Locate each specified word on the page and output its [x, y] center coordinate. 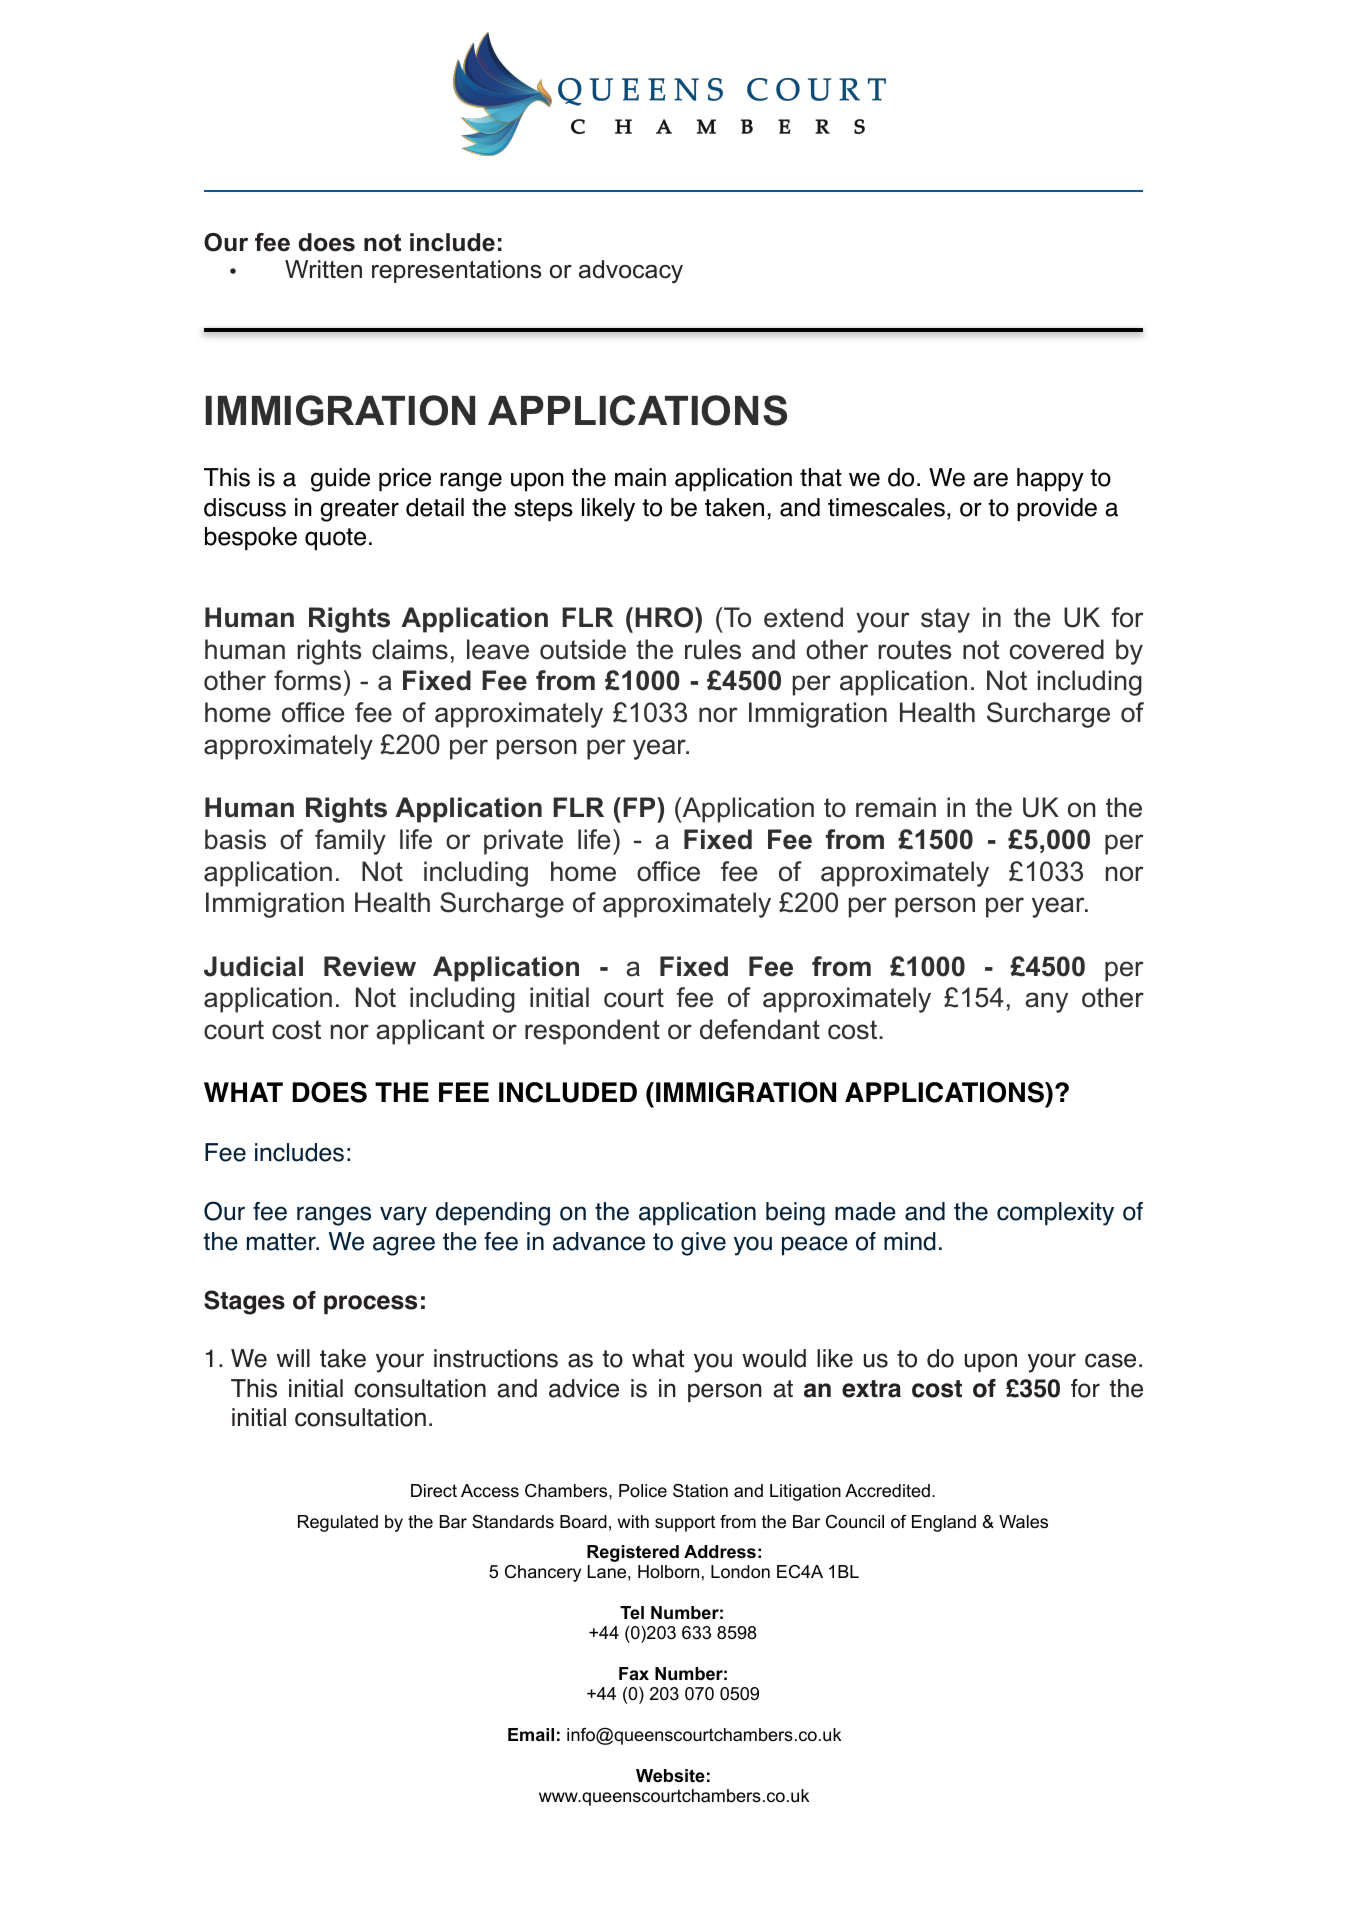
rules [713, 649]
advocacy [631, 272]
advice [584, 1388]
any [1046, 1002]
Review [370, 966]
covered [1057, 649]
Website [670, 1775]
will [293, 1358]
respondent [592, 1032]
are [990, 479]
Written [323, 269]
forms [307, 680]
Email [531, 1734]
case [1110, 1360]
